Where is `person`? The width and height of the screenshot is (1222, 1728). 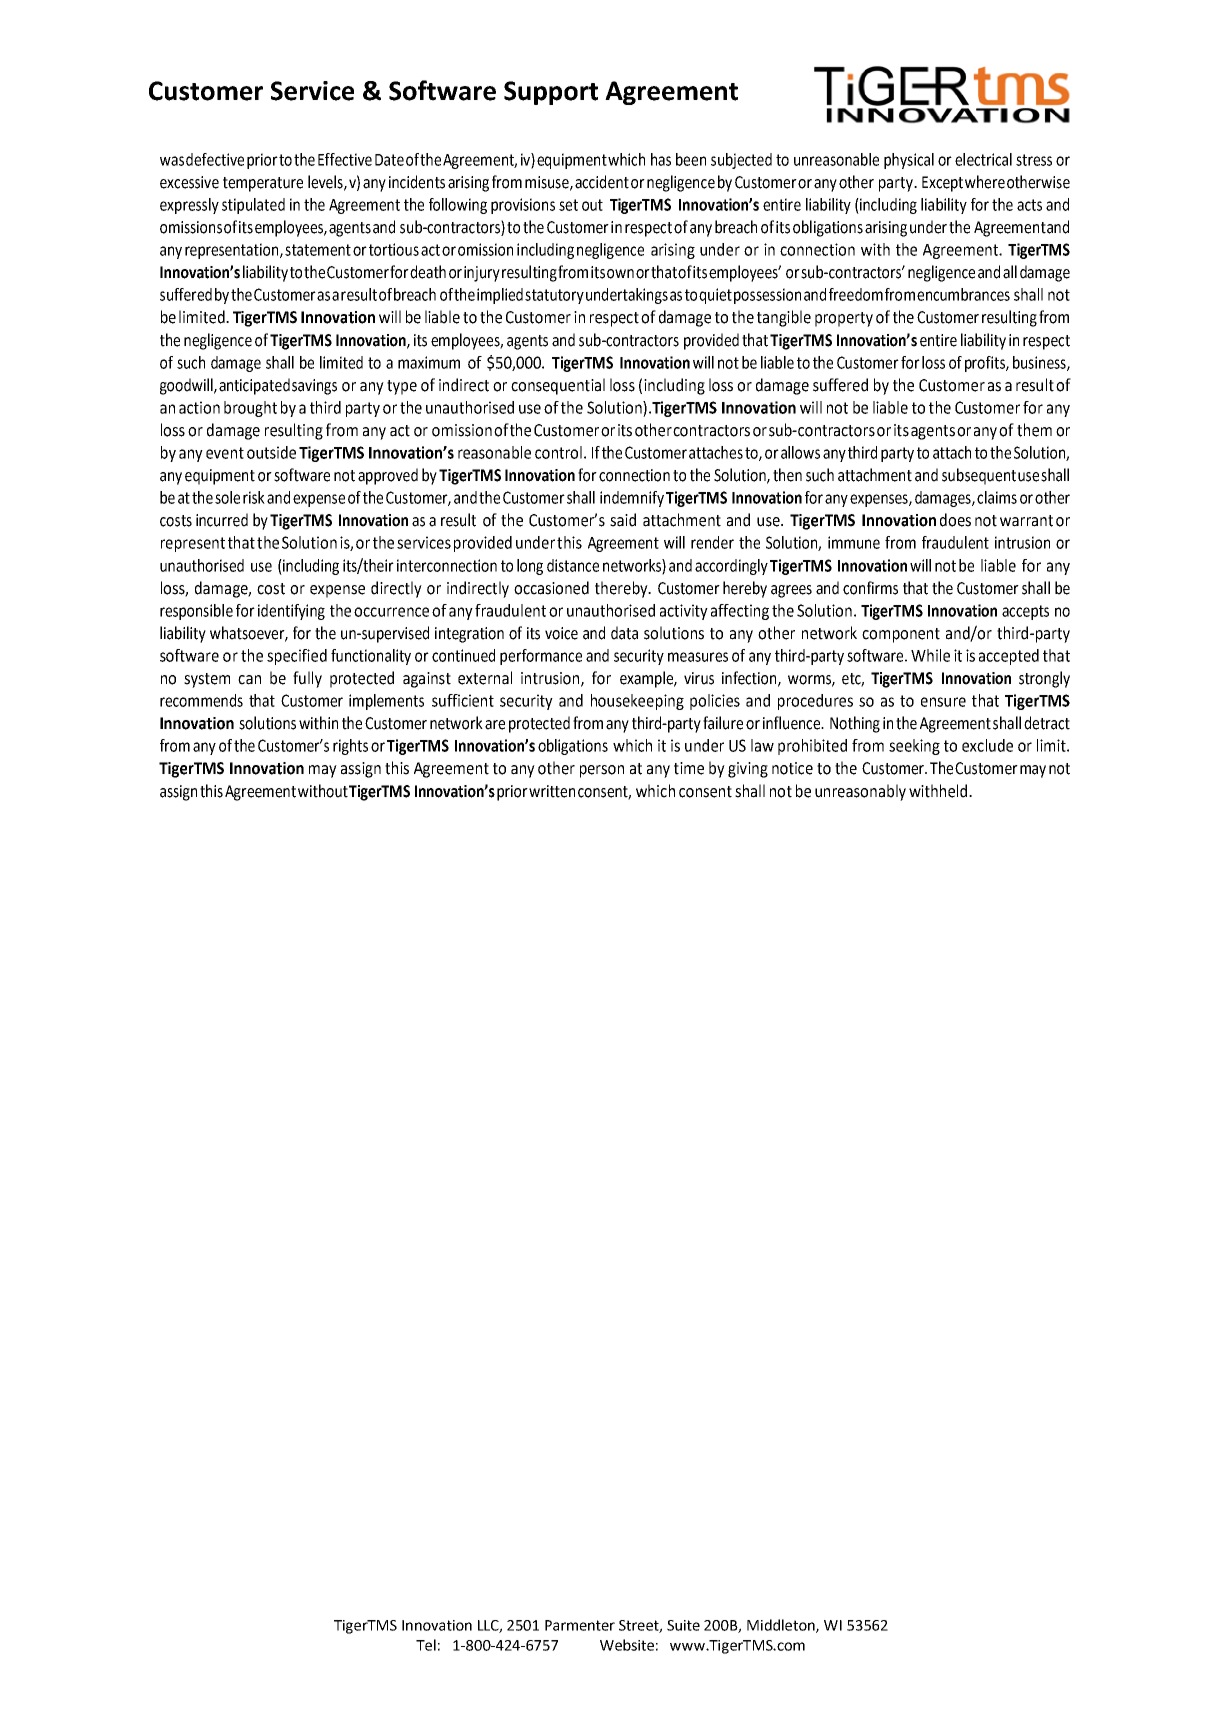
person is located at coordinates (602, 771).
